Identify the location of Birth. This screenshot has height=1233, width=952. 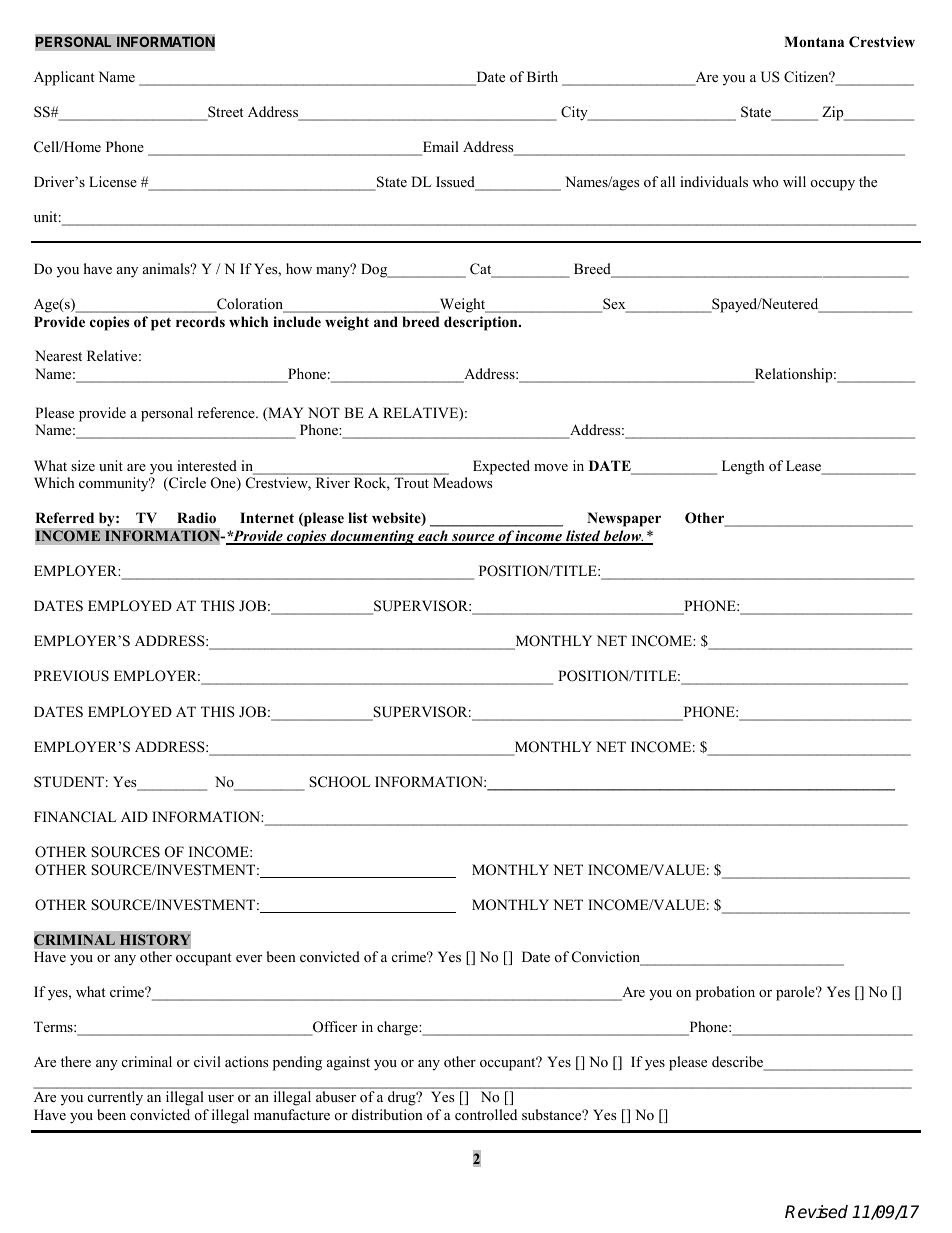
(542, 76).
